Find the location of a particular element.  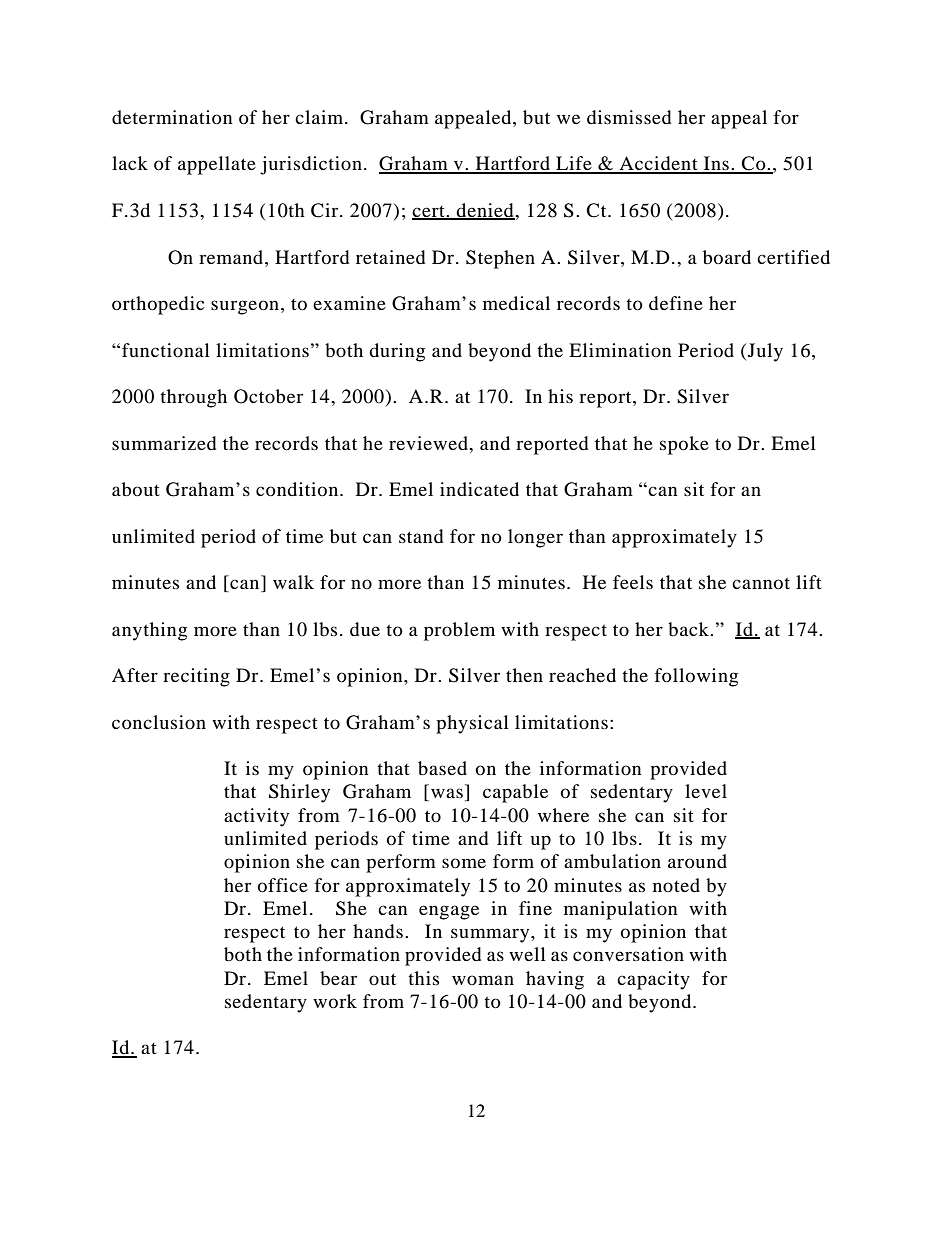

conclusion is located at coordinates (159, 722).
